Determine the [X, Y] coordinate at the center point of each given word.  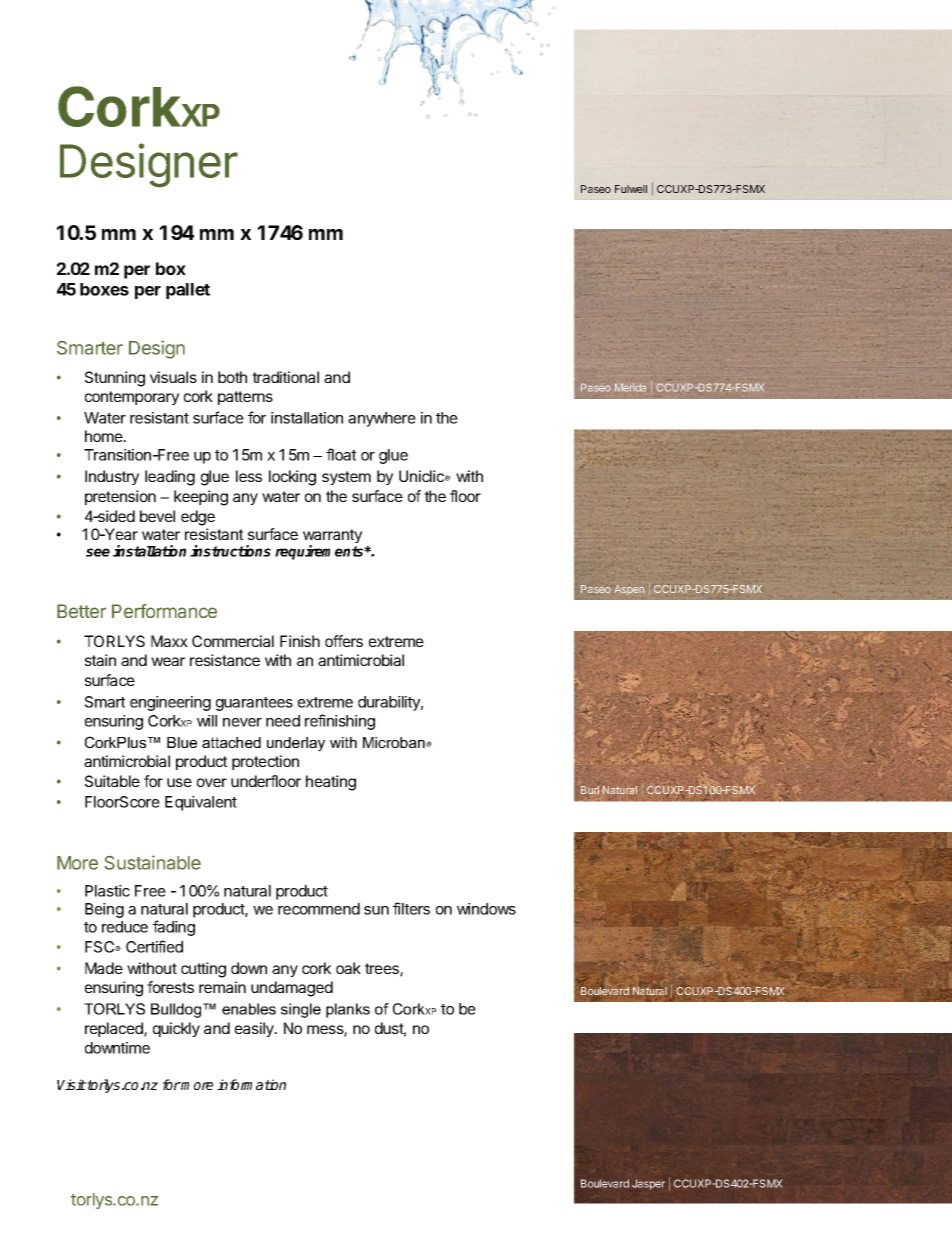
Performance [164, 611]
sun [376, 910]
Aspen [629, 590]
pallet [188, 291]
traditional [285, 377]
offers [344, 641]
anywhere [382, 419]
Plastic [107, 891]
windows [486, 909]
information [251, 1084]
